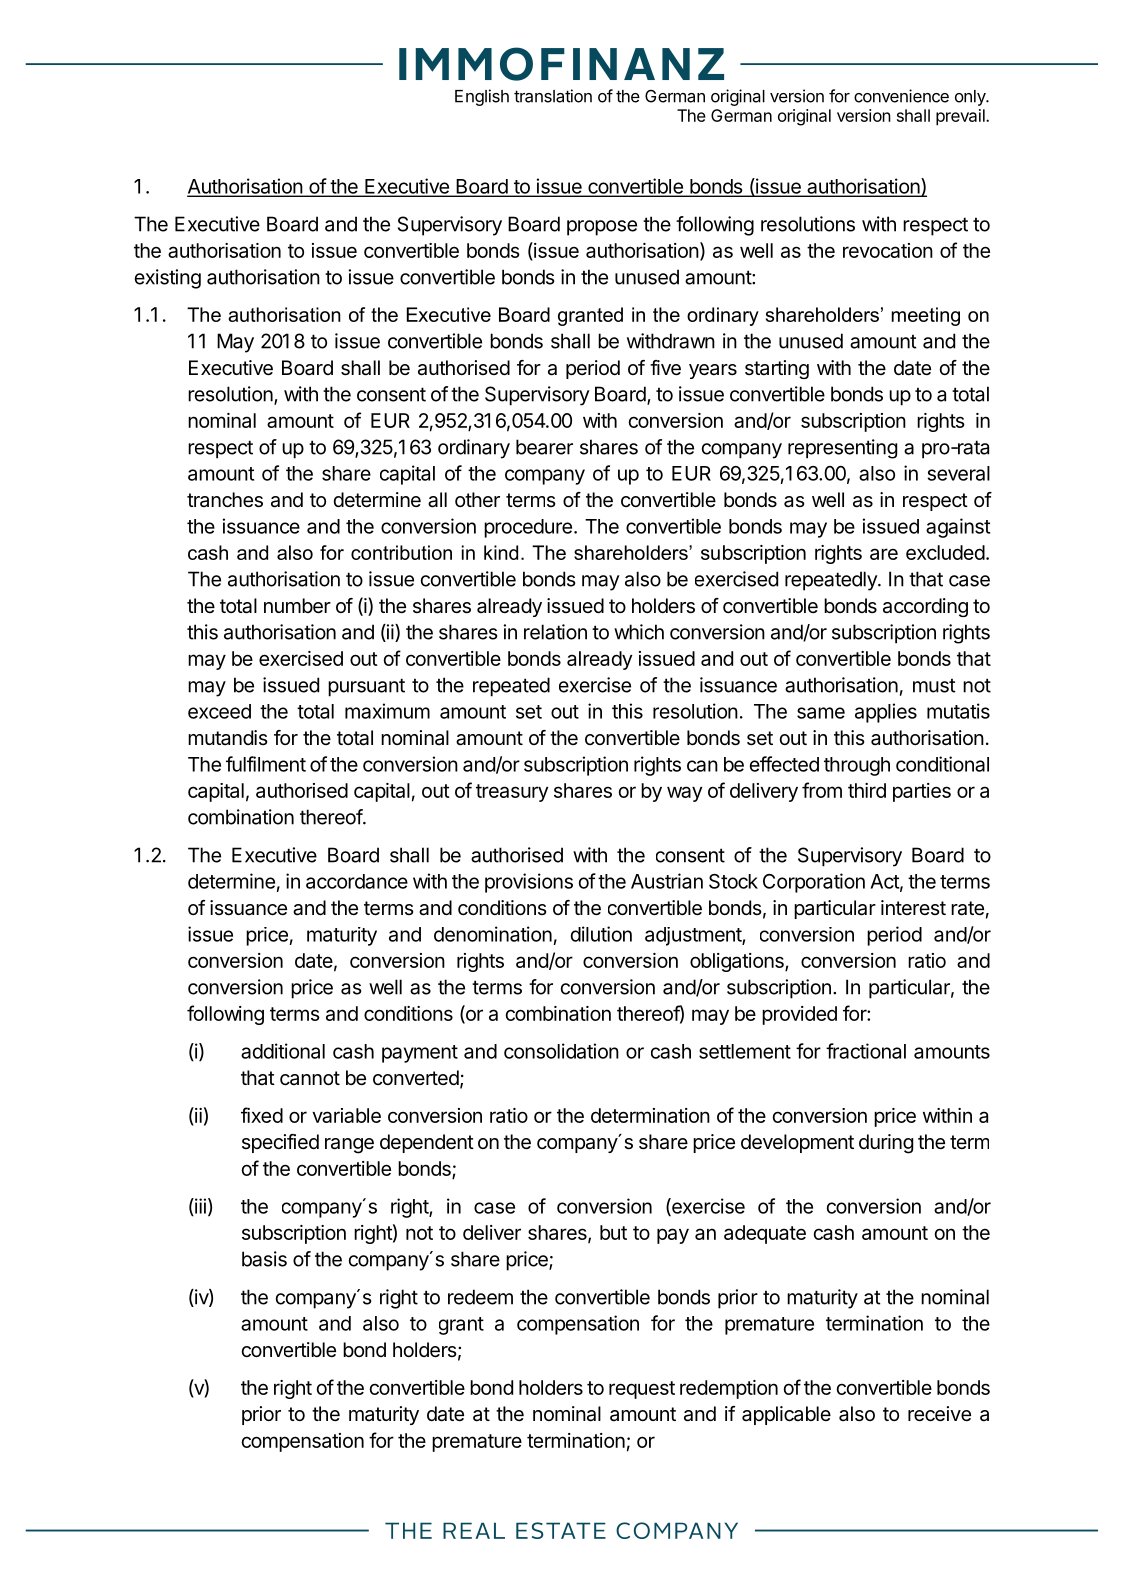 This page has height=1590, width=1124. Describe the element at coordinates (866, 1051) in the page. I see `fractional` at that location.
